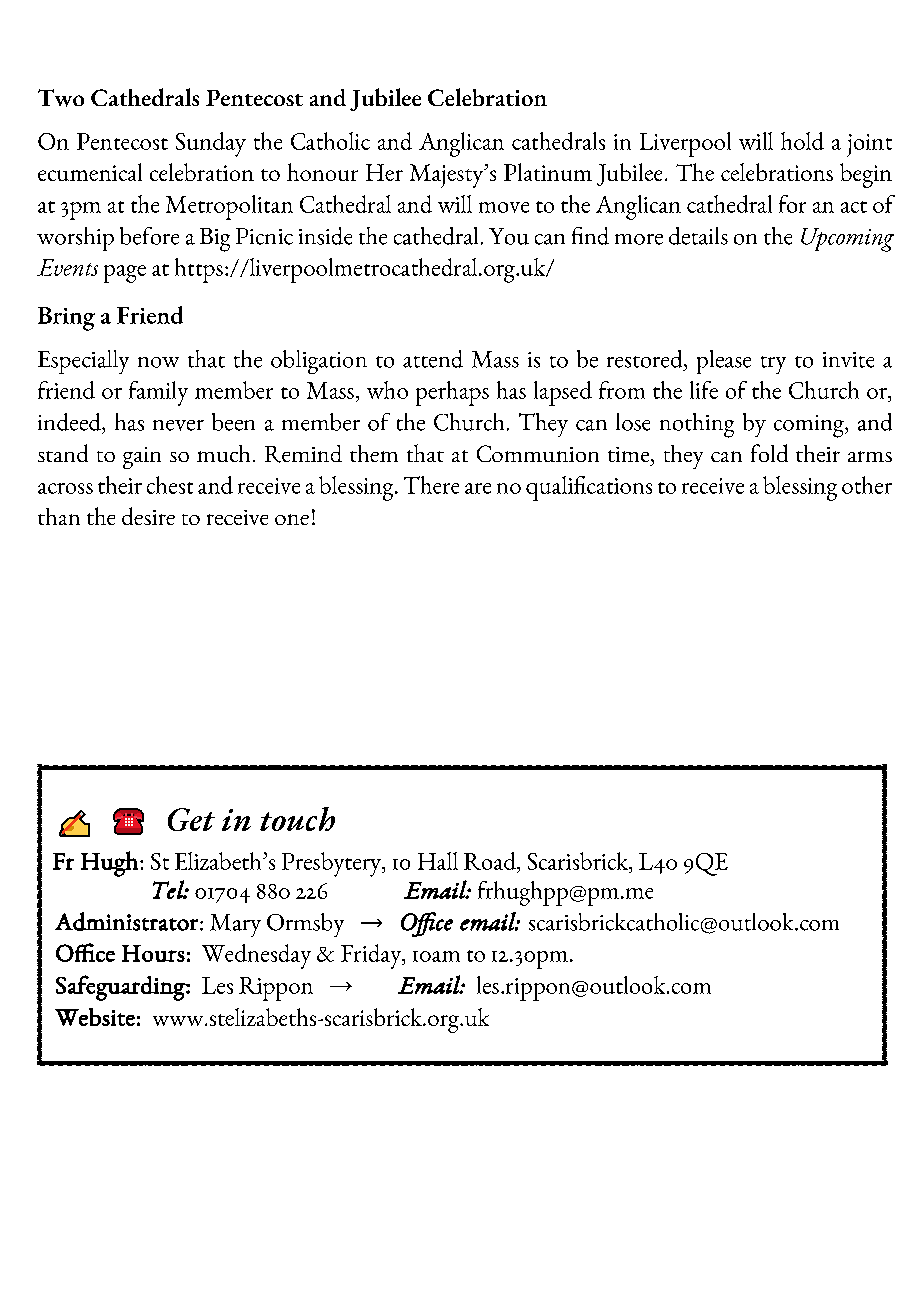 This image has height=1308, width=924. Describe the element at coordinates (121, 988) in the image. I see `Safeguarding` at that location.
